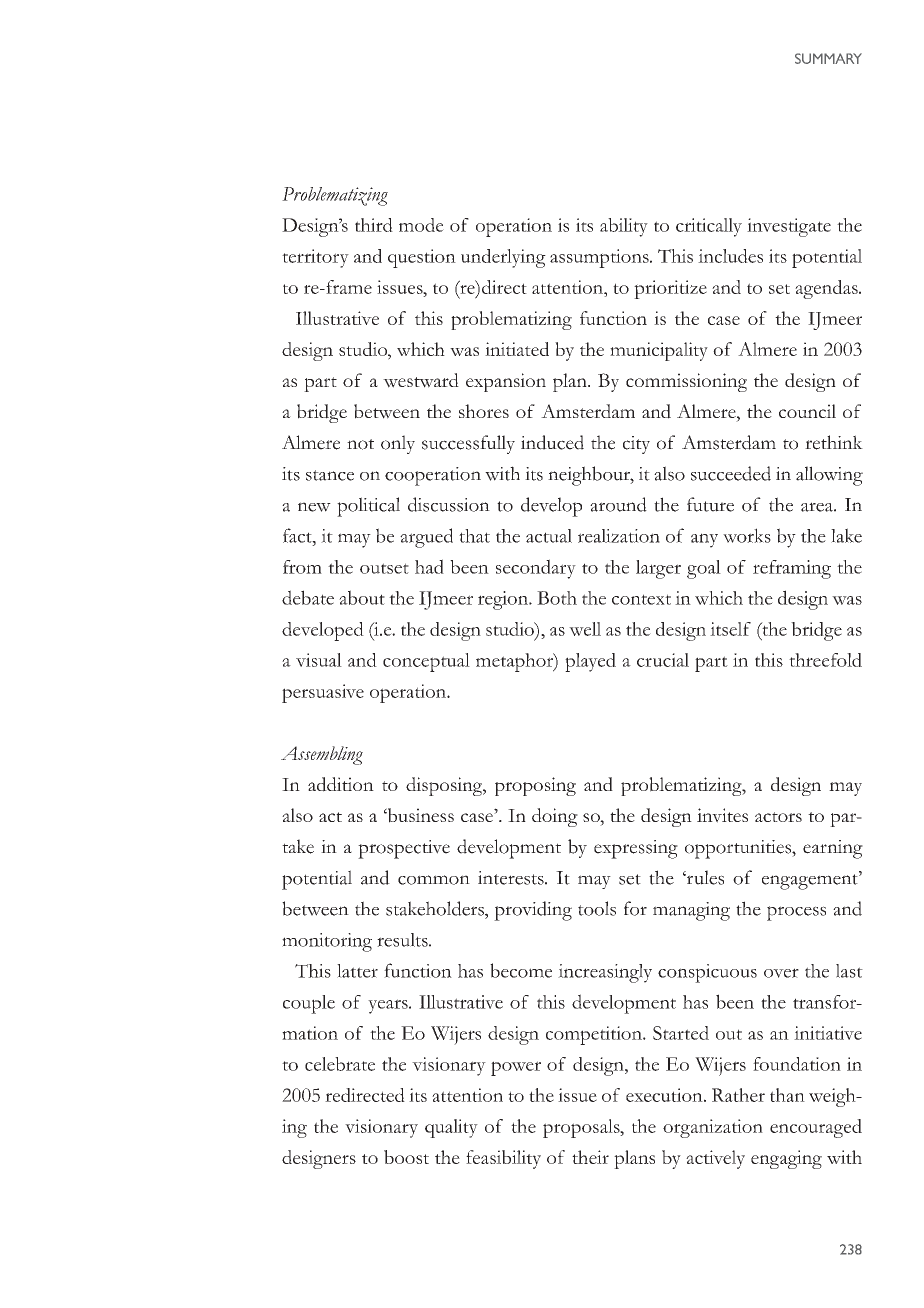 This screenshot has height=1308, width=924. Describe the element at coordinates (624, 227) in the screenshot. I see `ability` at that location.
